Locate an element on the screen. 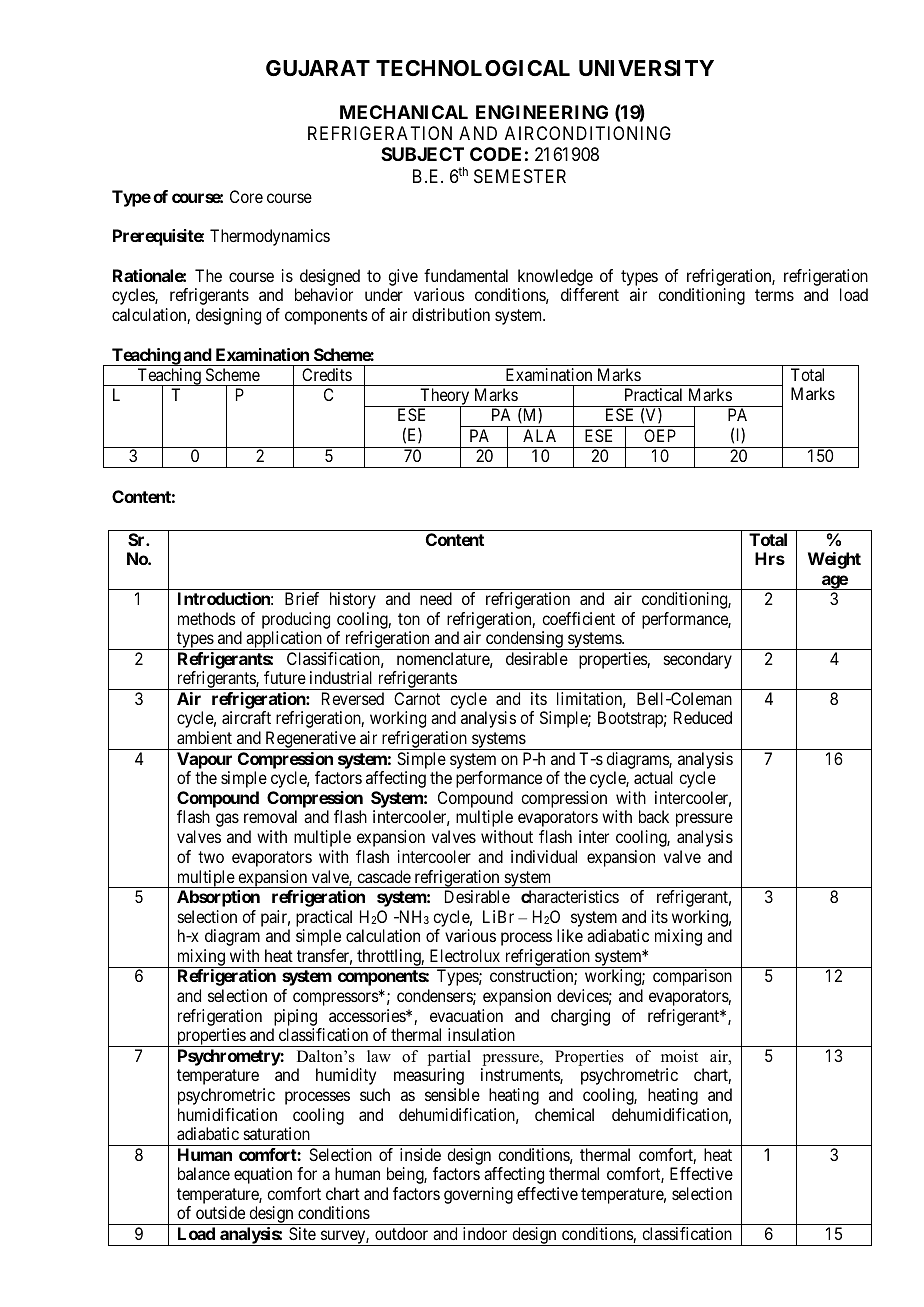  removal is located at coordinates (270, 816).
